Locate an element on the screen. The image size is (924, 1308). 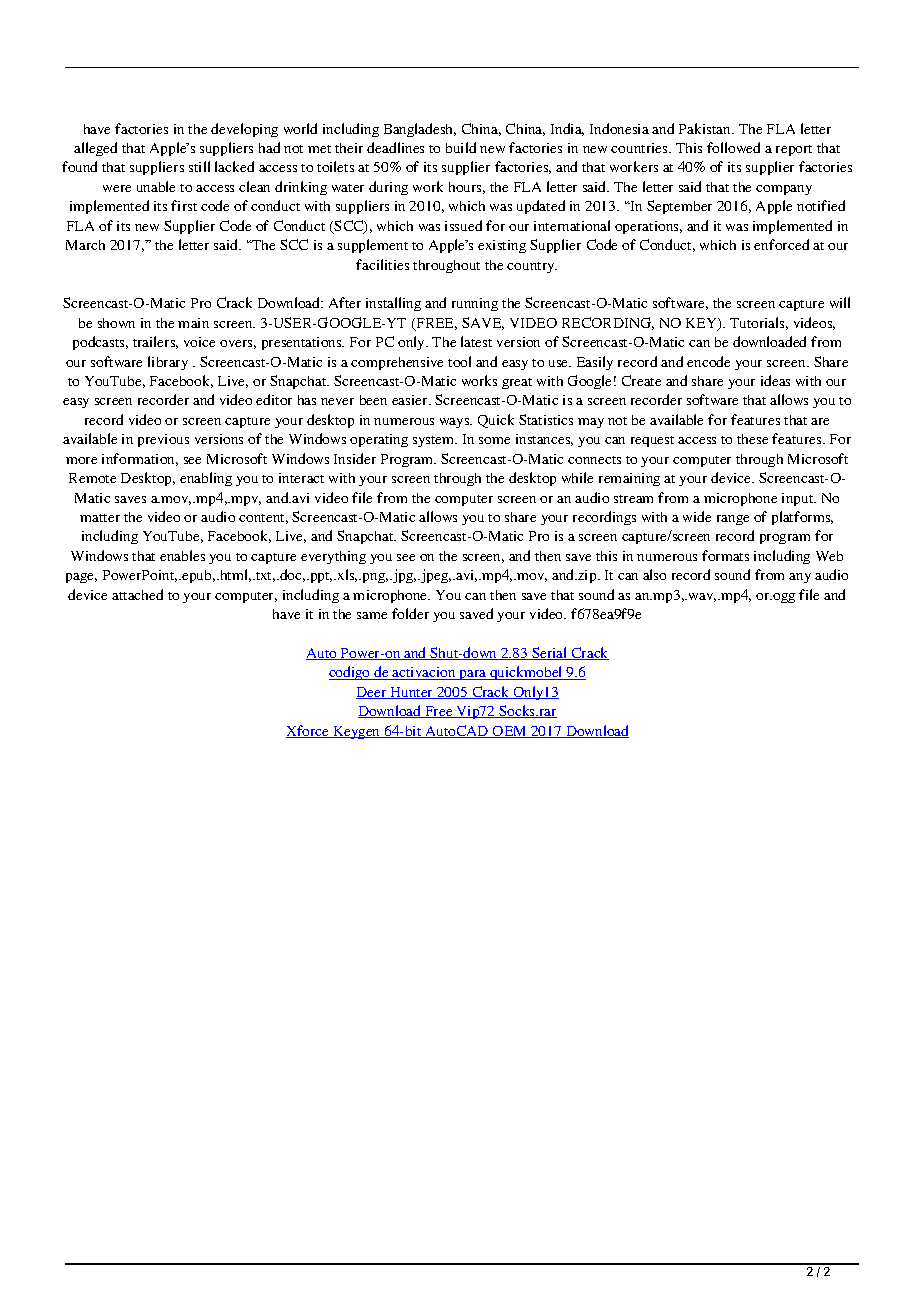
build is located at coordinates (461, 147).
